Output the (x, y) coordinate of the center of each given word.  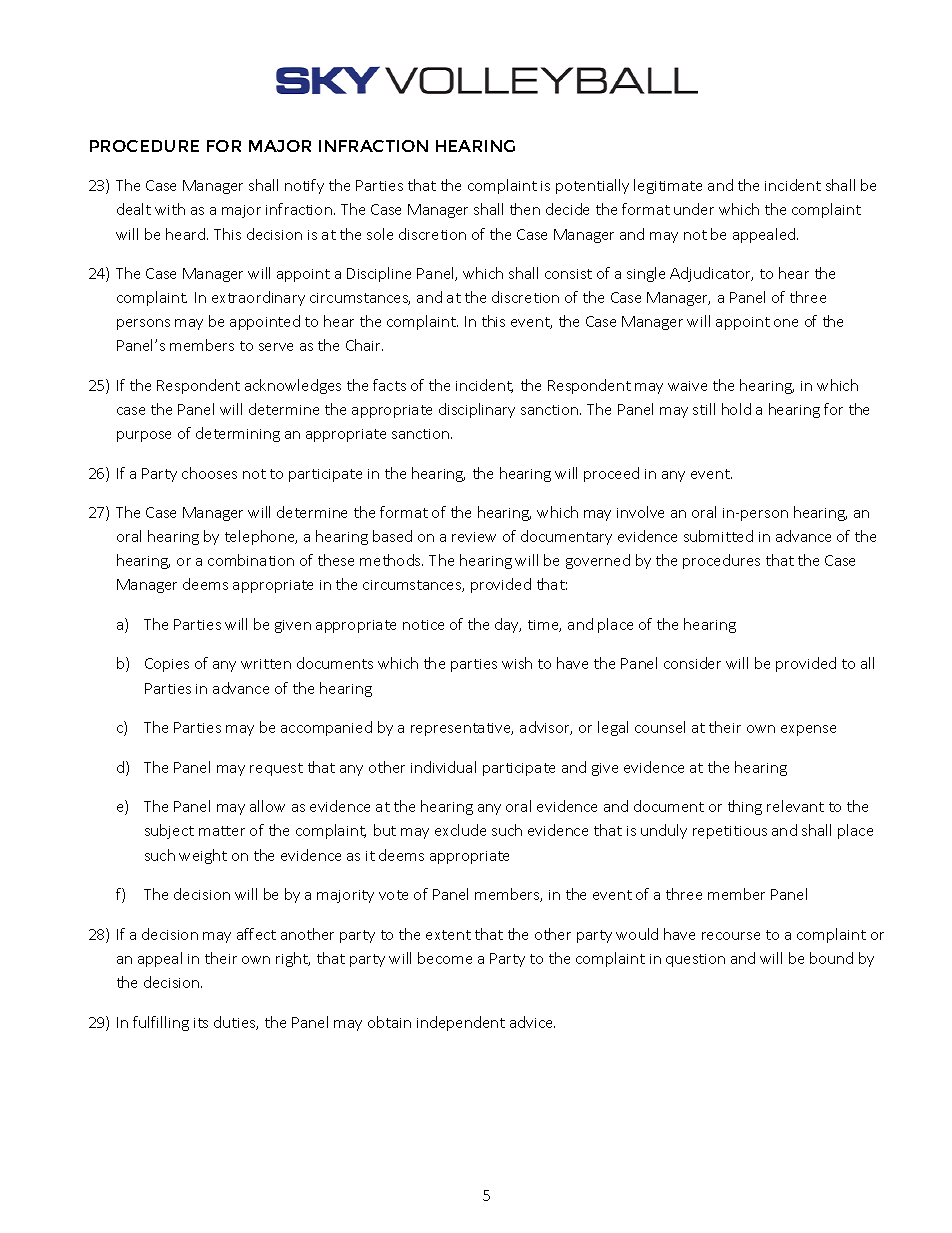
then (525, 209)
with (170, 209)
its (201, 1023)
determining (238, 434)
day (508, 625)
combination (251, 560)
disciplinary (477, 410)
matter (222, 831)
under (694, 209)
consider (692, 663)
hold (736, 409)
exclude (460, 830)
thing (745, 807)
